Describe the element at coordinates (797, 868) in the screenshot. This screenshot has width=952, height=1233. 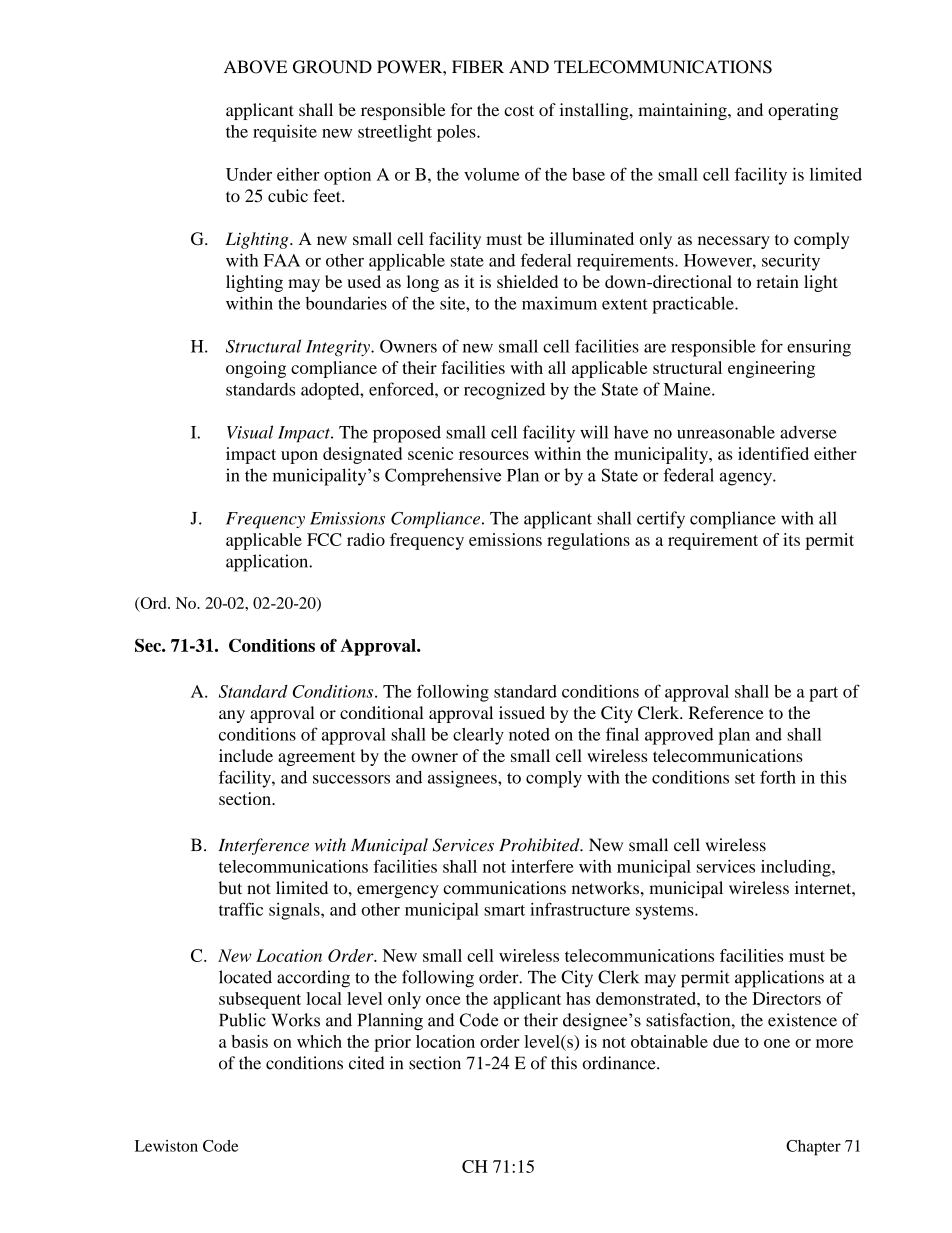
I see `including` at that location.
